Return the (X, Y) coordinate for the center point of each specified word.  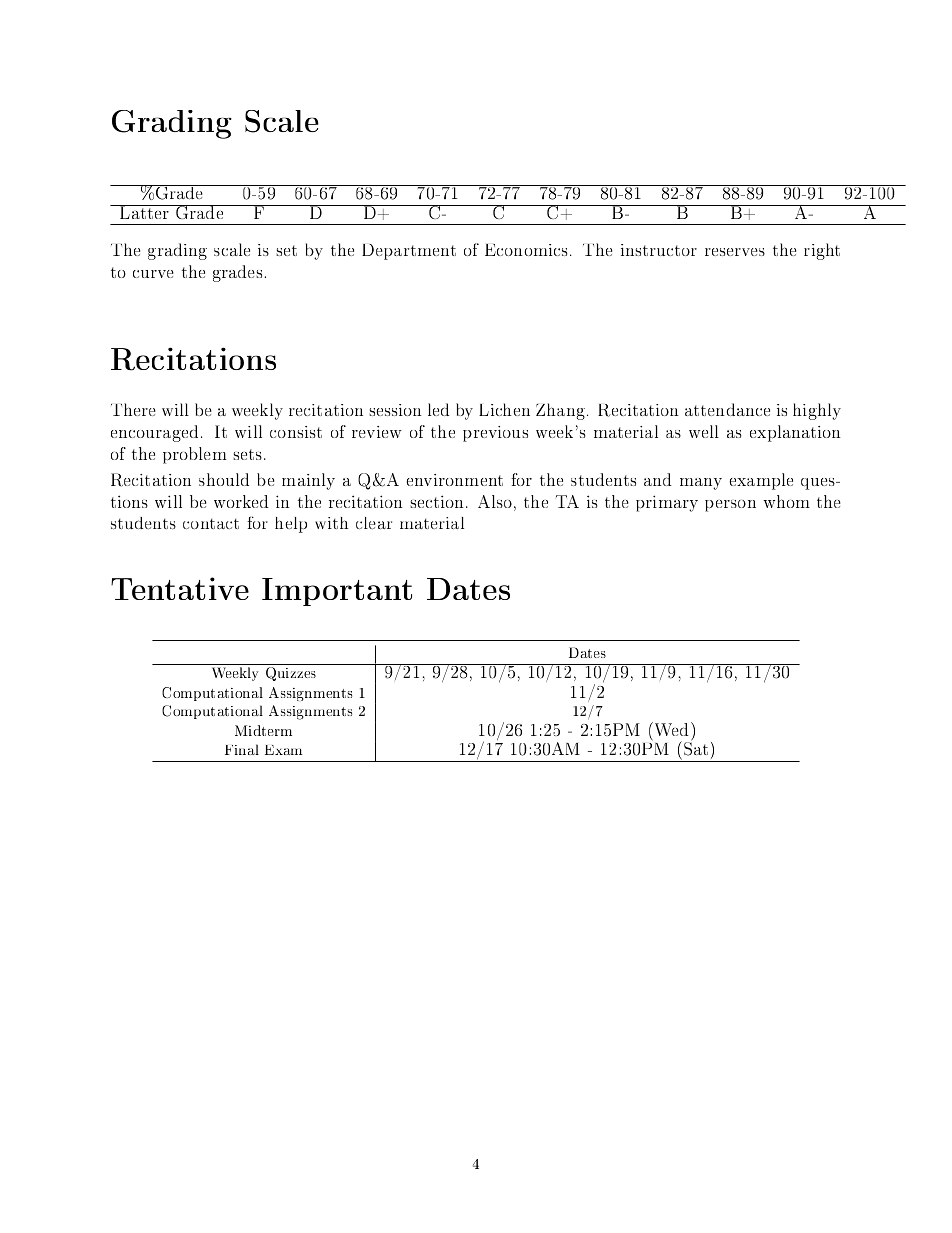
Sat (696, 748)
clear (374, 523)
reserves (735, 252)
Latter (144, 212)
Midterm (263, 730)
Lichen (504, 409)
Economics (526, 250)
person (730, 506)
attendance (727, 409)
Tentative (180, 588)
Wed (672, 729)
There (133, 409)
